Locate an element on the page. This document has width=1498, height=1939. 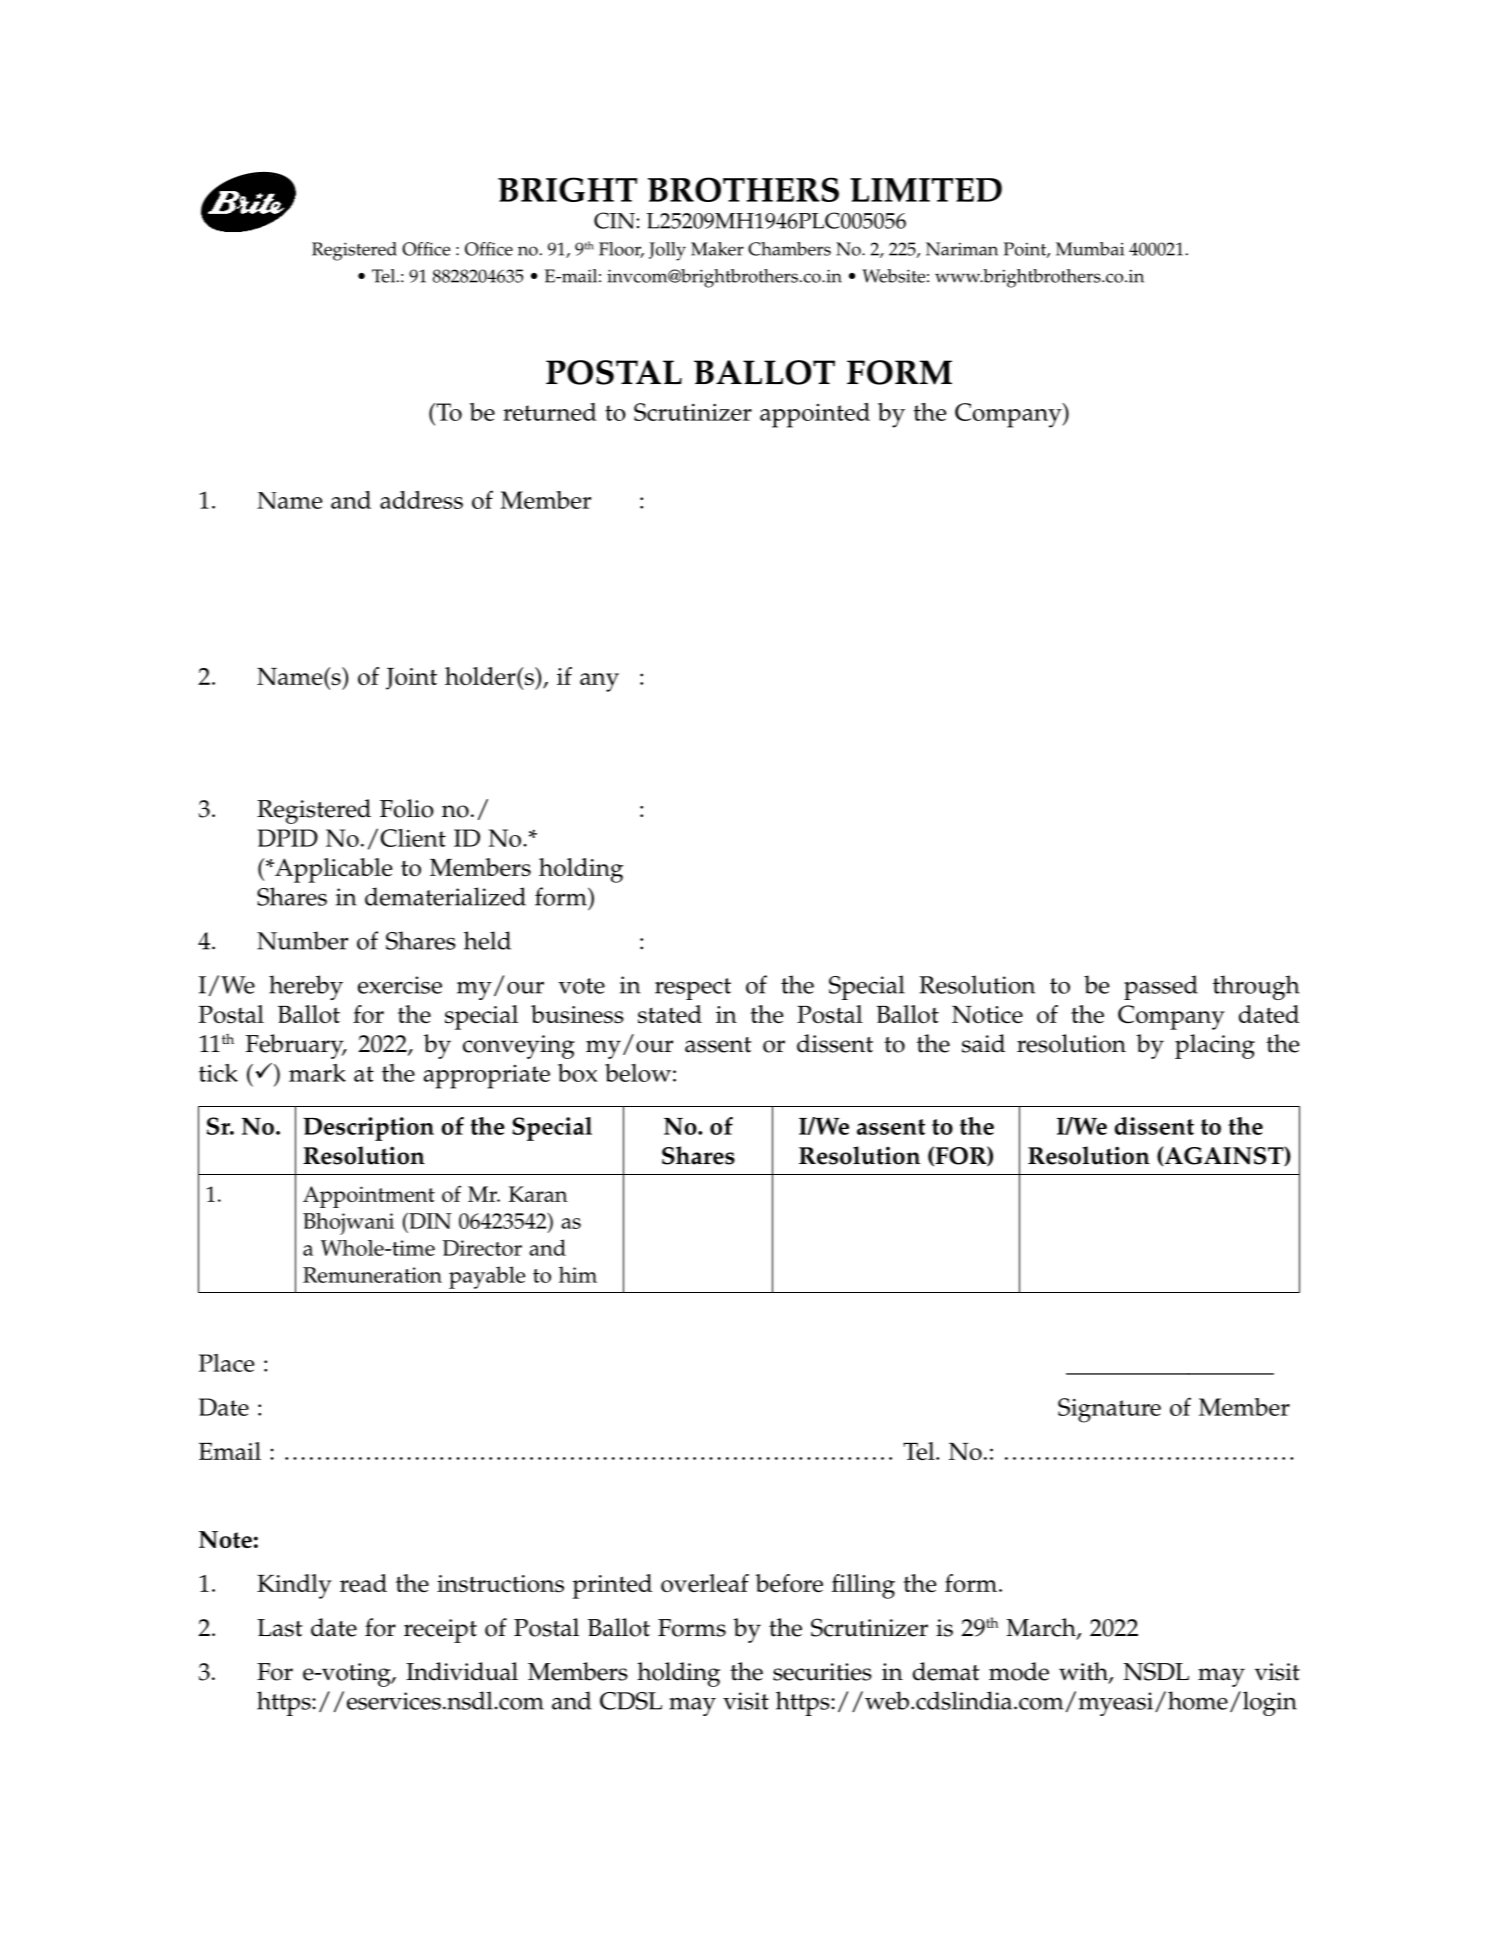
Last is located at coordinates (279, 1628).
